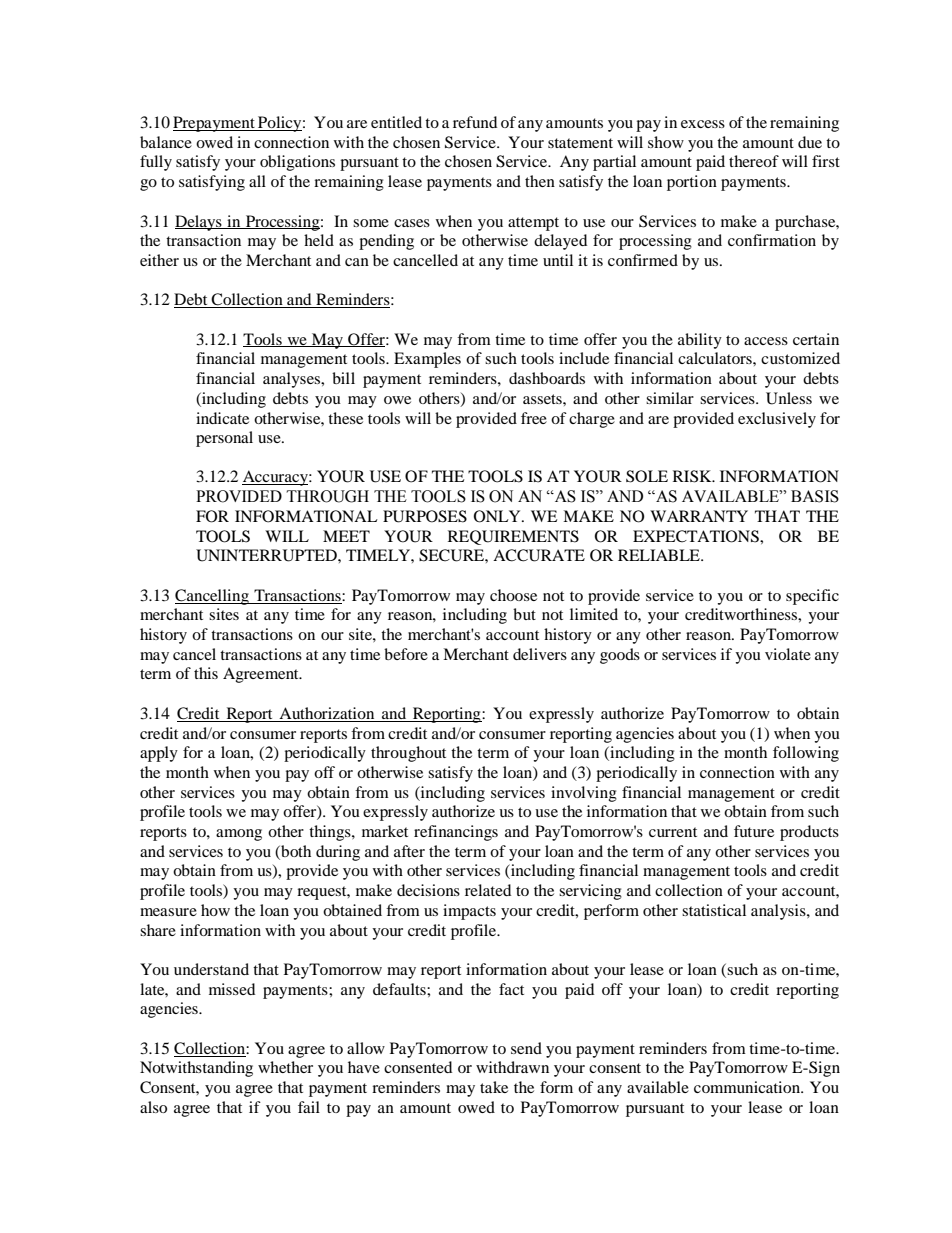 This document has width=952, height=1233. I want to click on free, so click(534, 418).
